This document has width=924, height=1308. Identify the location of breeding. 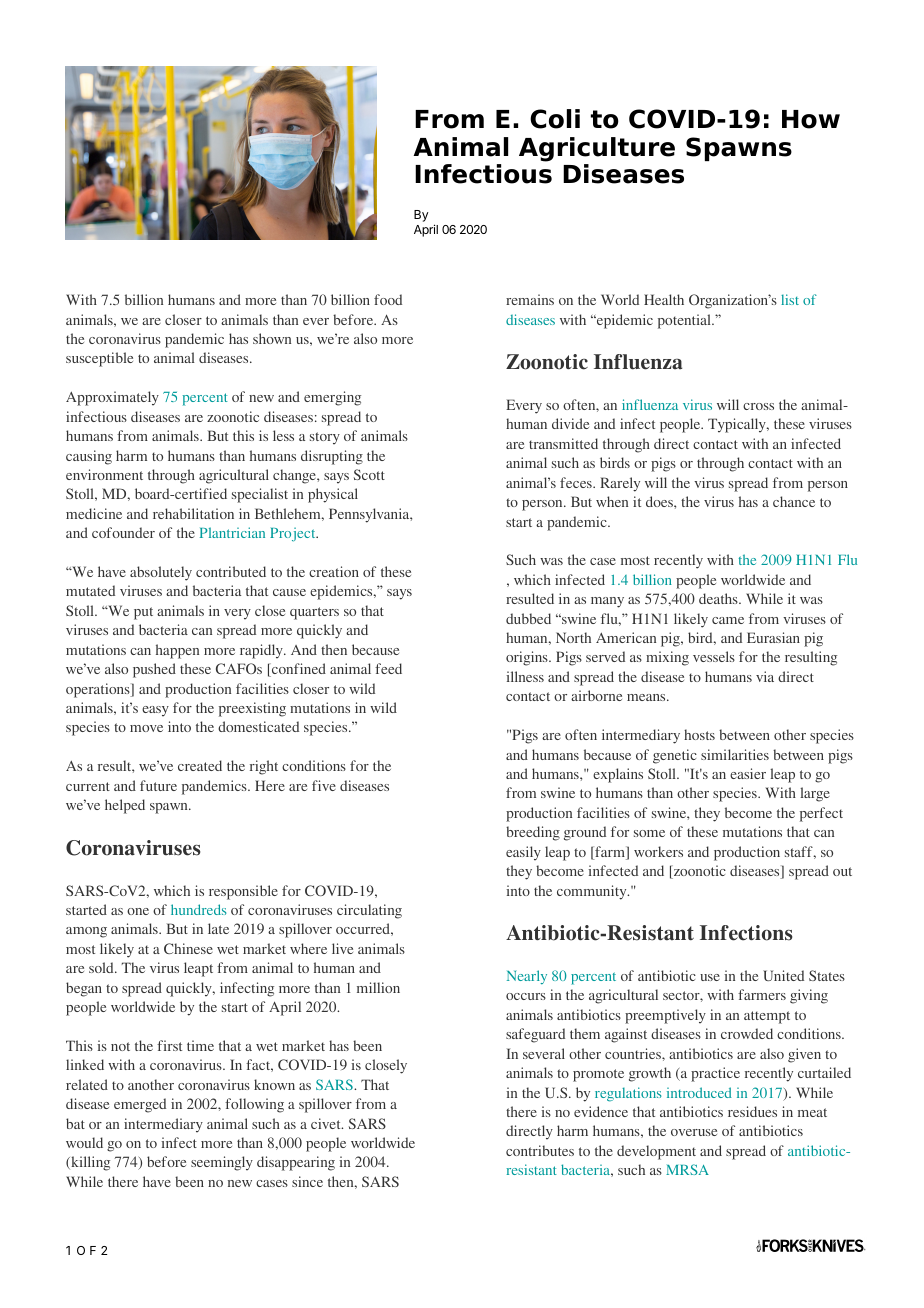
(533, 833).
